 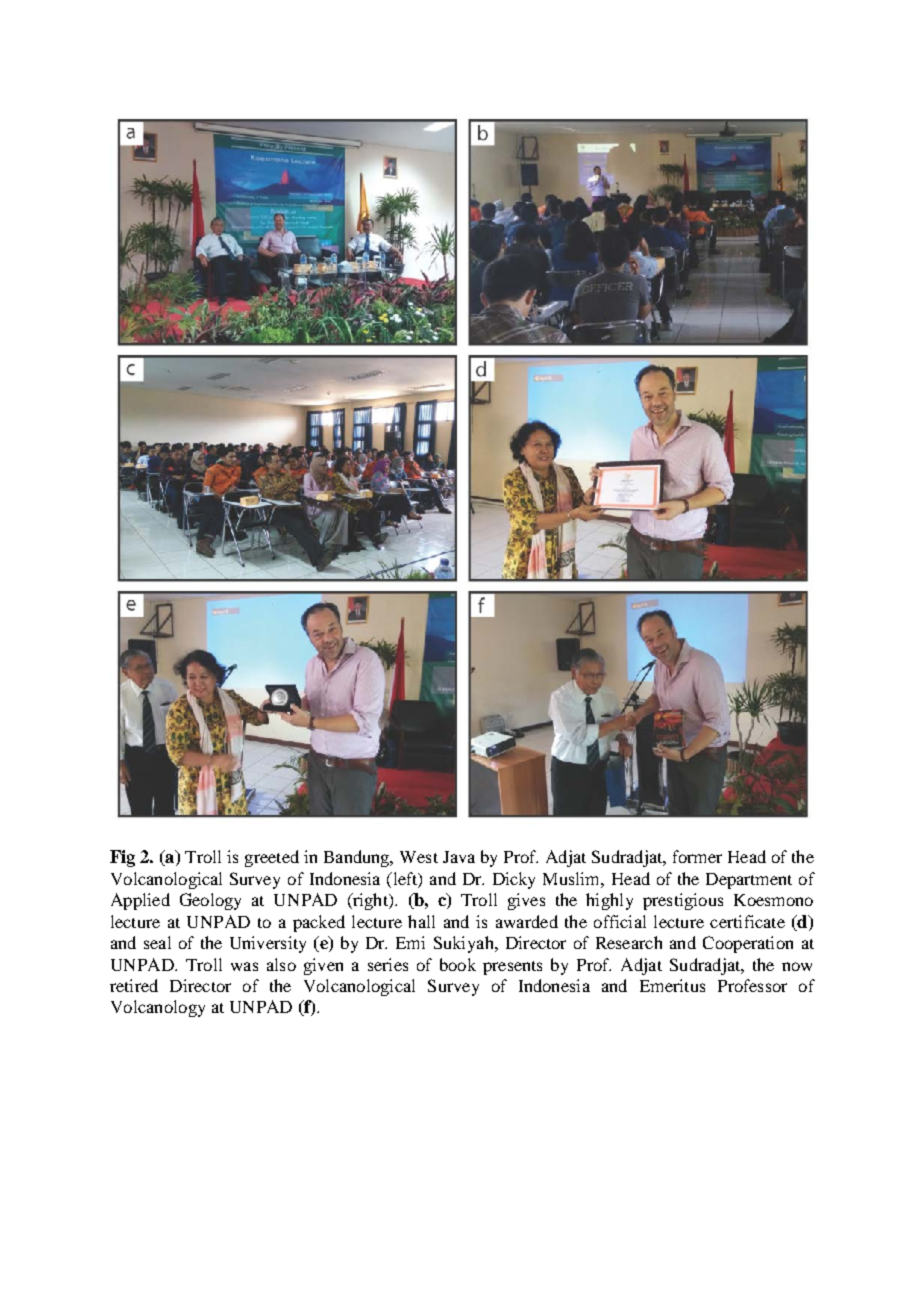 What do you see at coordinates (158, 1008) in the screenshot?
I see `Volcanology` at bounding box center [158, 1008].
